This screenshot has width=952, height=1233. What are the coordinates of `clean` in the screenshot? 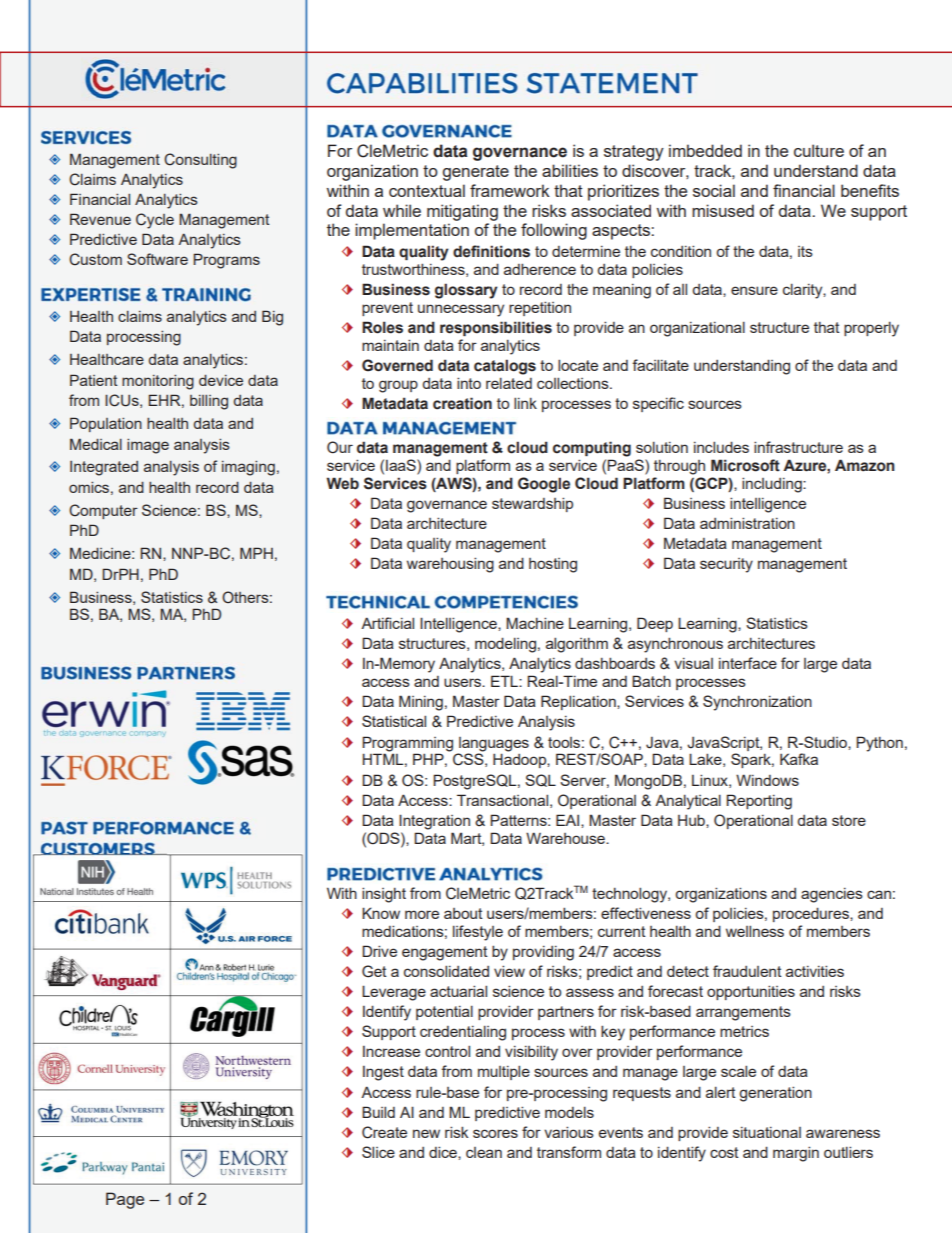 It's located at (484, 1152).
